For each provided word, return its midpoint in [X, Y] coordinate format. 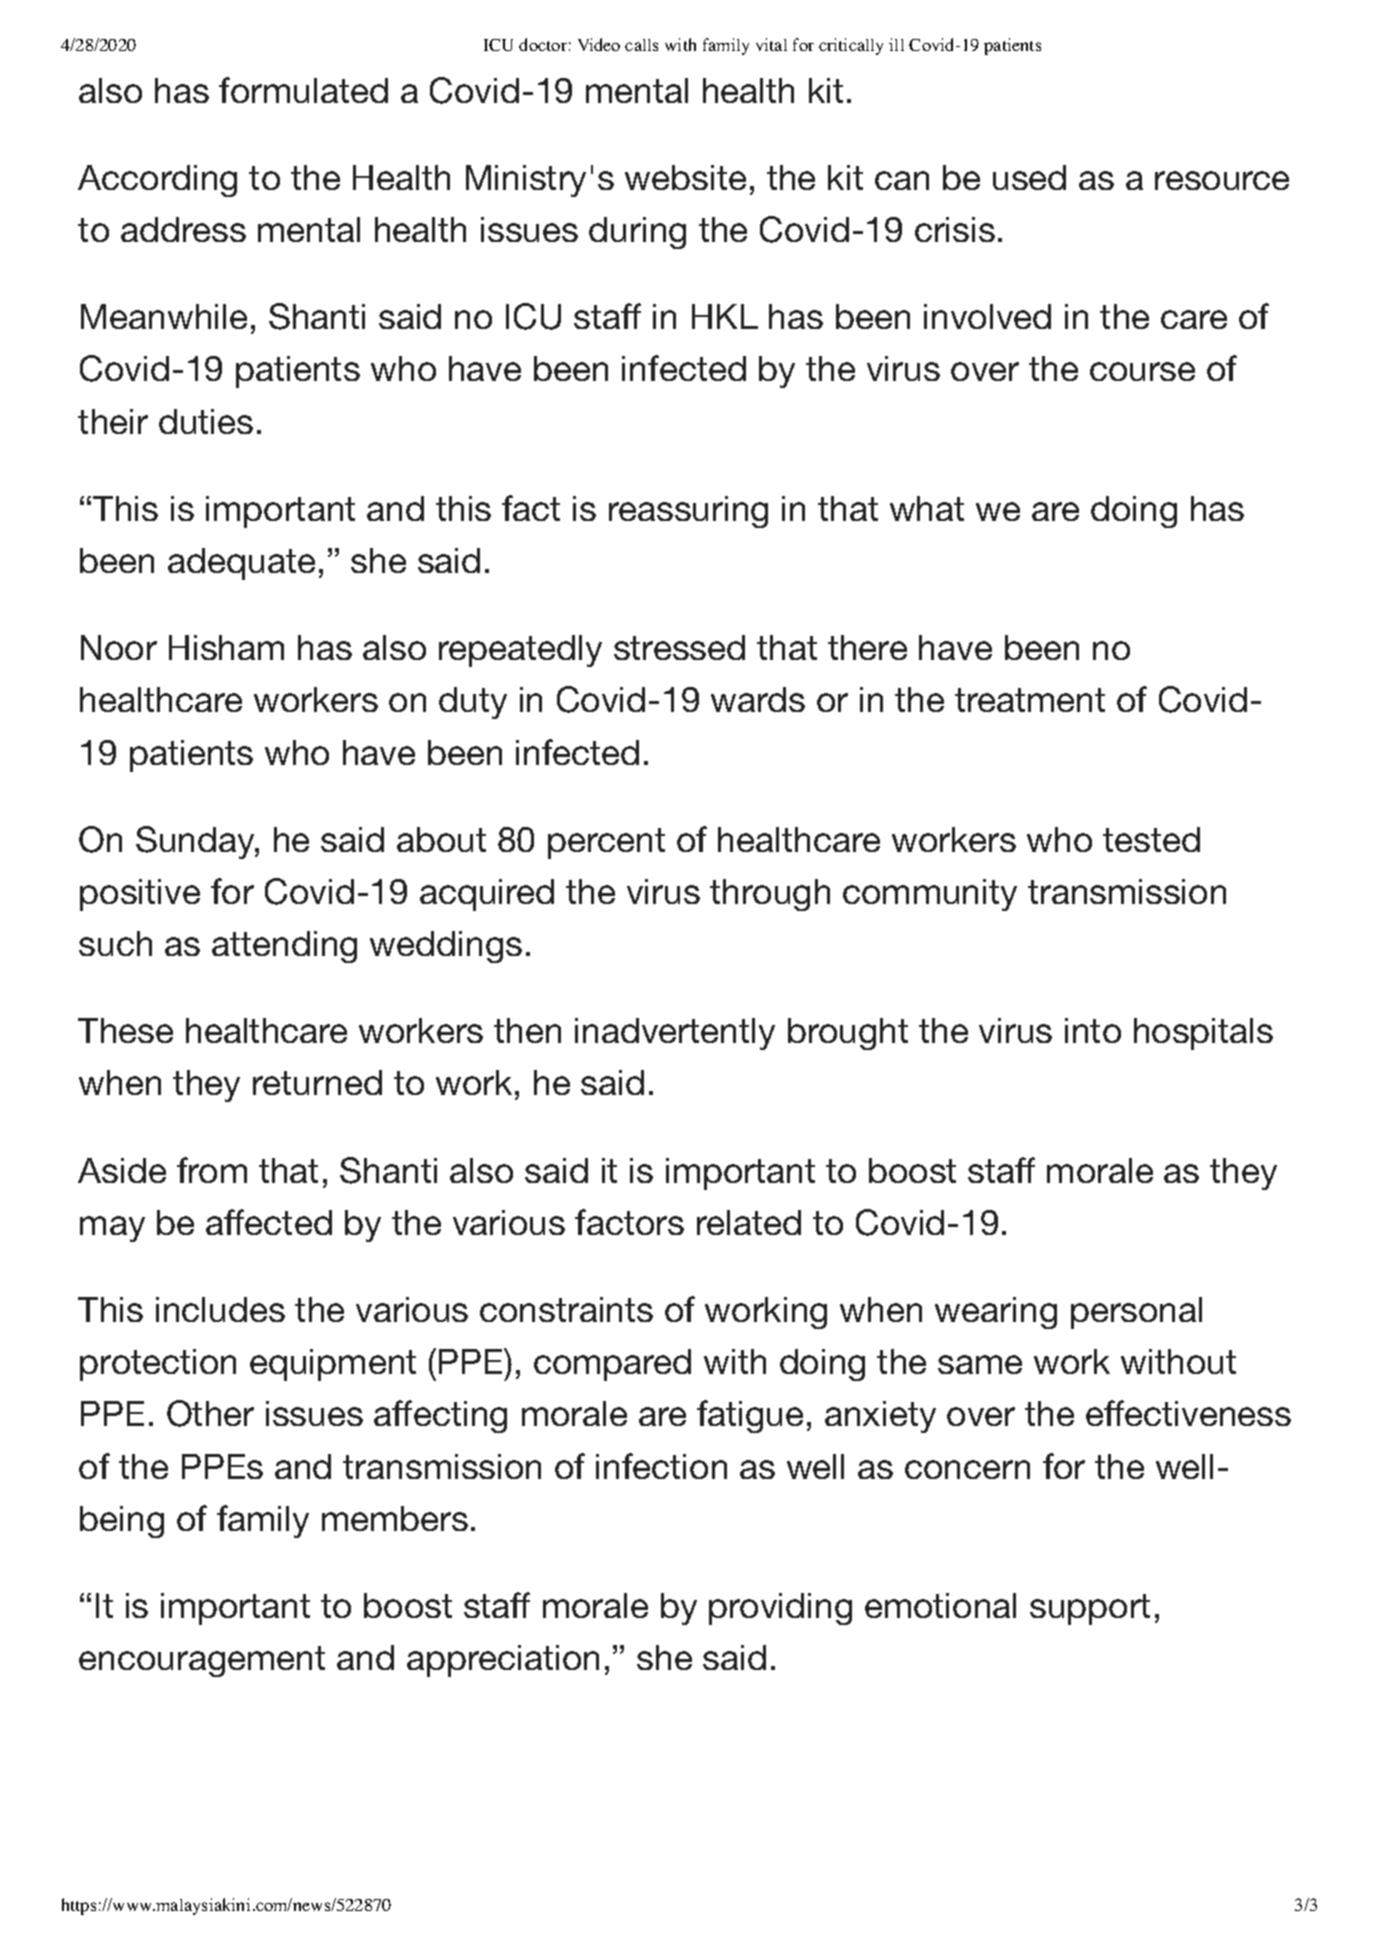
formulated [303, 90]
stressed [679, 647]
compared [612, 1365]
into [1093, 1030]
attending [284, 947]
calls [641, 45]
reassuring [688, 512]
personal [1136, 1313]
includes [220, 1309]
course [1142, 371]
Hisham [226, 647]
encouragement [202, 1661]
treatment [1030, 700]
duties [206, 421]
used [1029, 177]
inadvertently [675, 1034]
